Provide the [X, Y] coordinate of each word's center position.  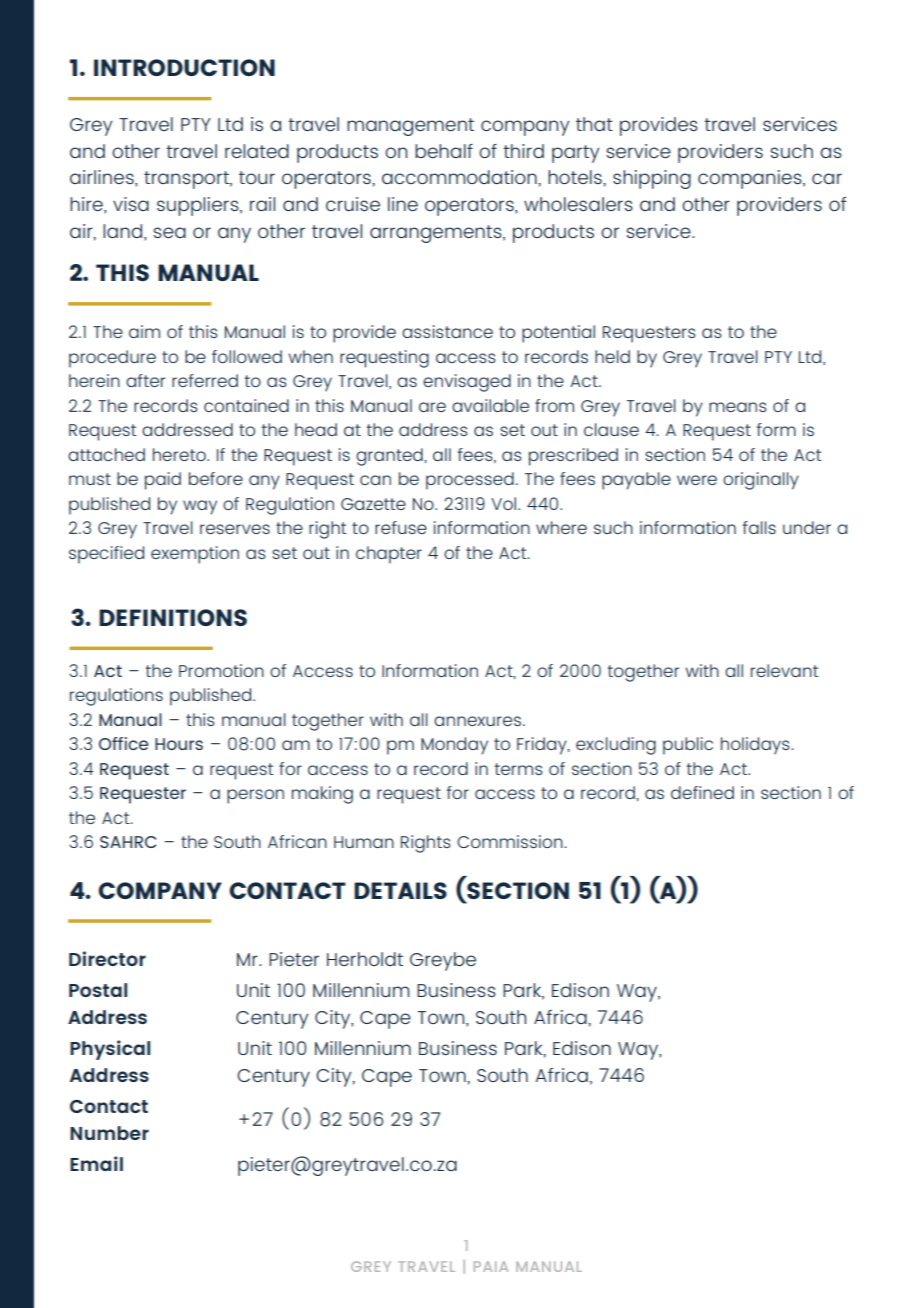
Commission [511, 841]
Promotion [221, 670]
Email [96, 1163]
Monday [454, 746]
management [410, 127]
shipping [652, 179]
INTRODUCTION [184, 67]
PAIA [491, 1266]
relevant [784, 670]
